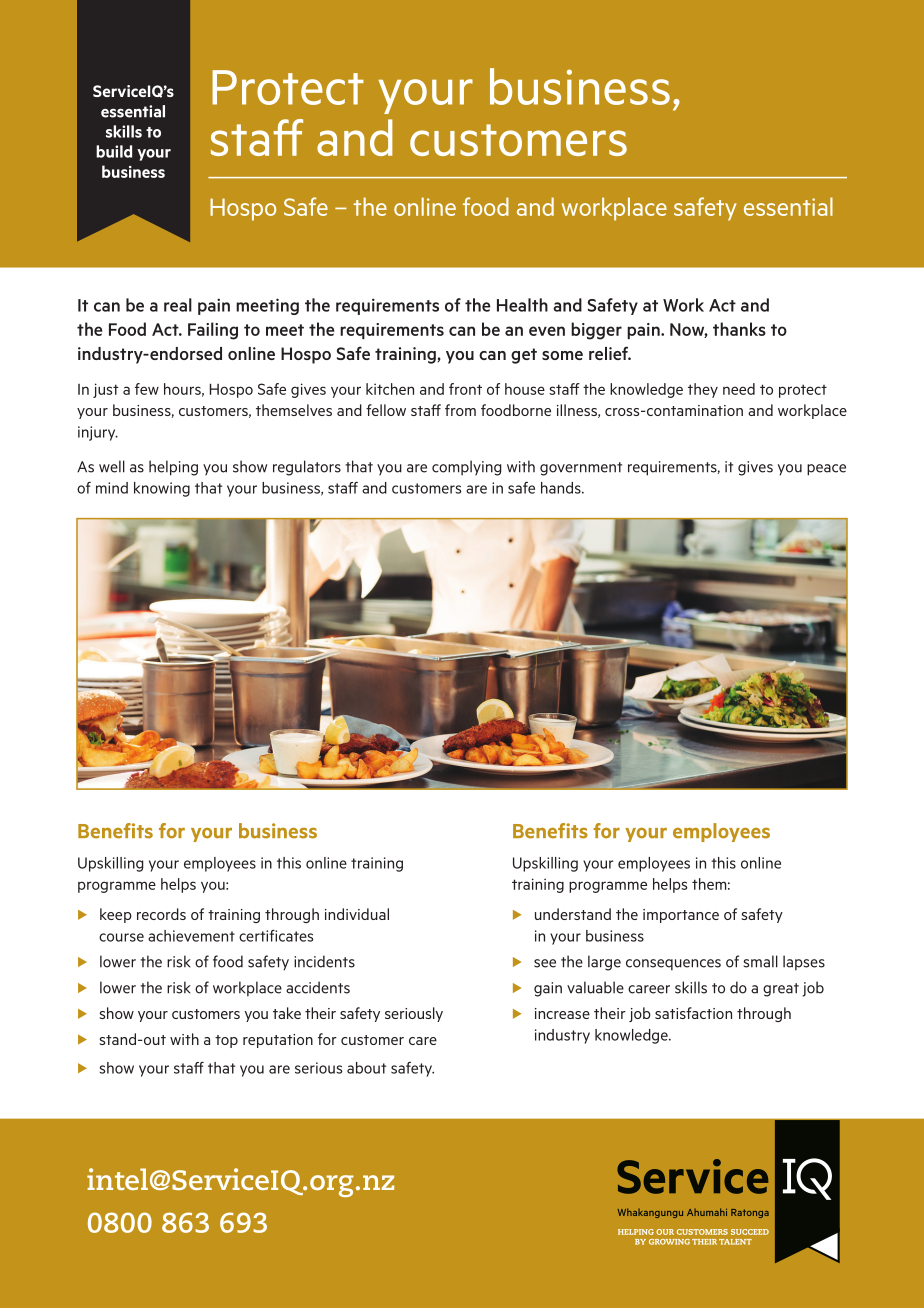 The width and height of the screenshot is (924, 1308). I want to click on hands, so click(562, 488).
